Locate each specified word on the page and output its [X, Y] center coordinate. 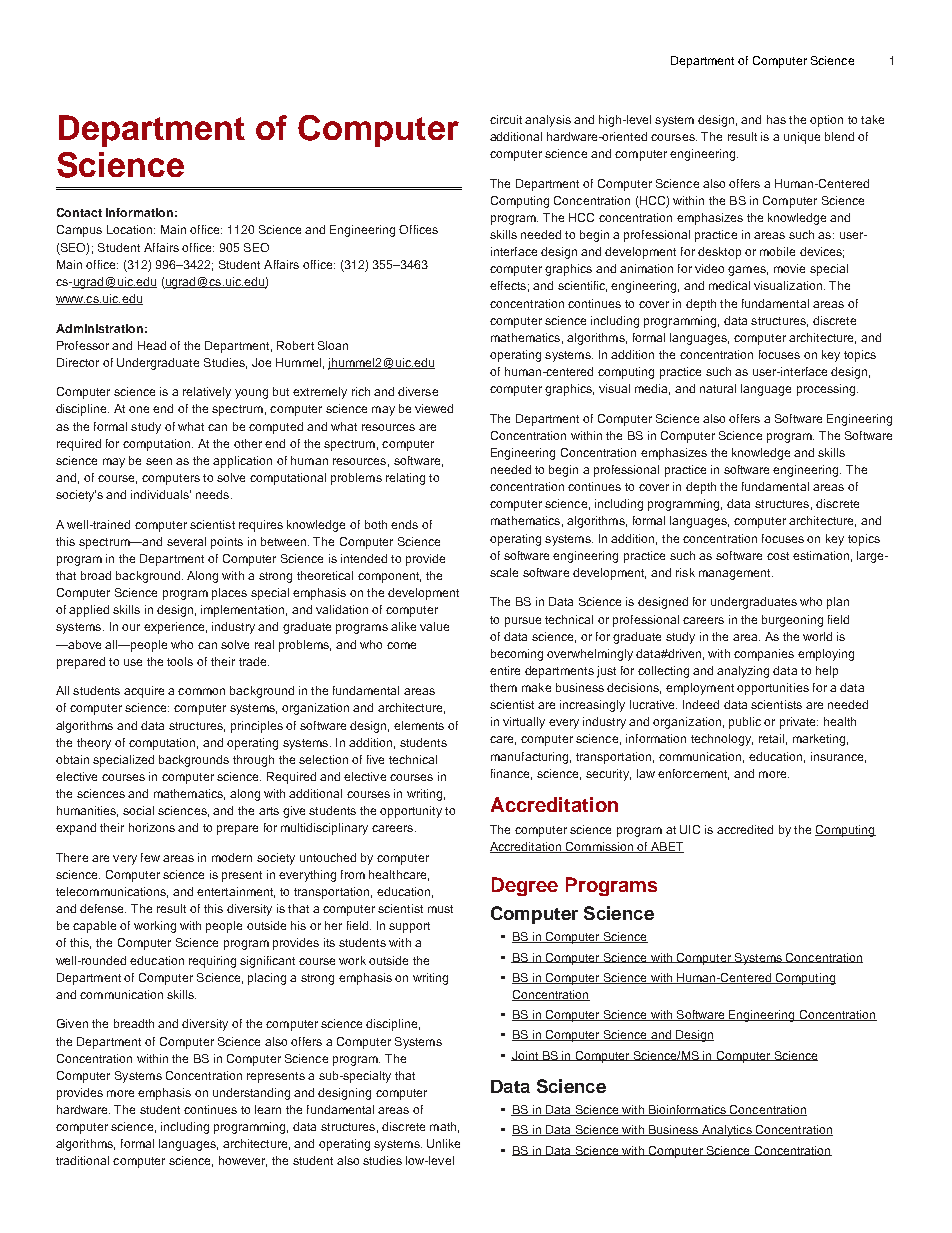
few [150, 857]
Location [129, 229]
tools [180, 661]
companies [764, 655]
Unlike [443, 1143]
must [440, 909]
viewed [434, 408]
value [434, 626]
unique [802, 138]
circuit [506, 119]
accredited [745, 829]
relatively [207, 393]
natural [718, 388]
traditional [82, 1160]
